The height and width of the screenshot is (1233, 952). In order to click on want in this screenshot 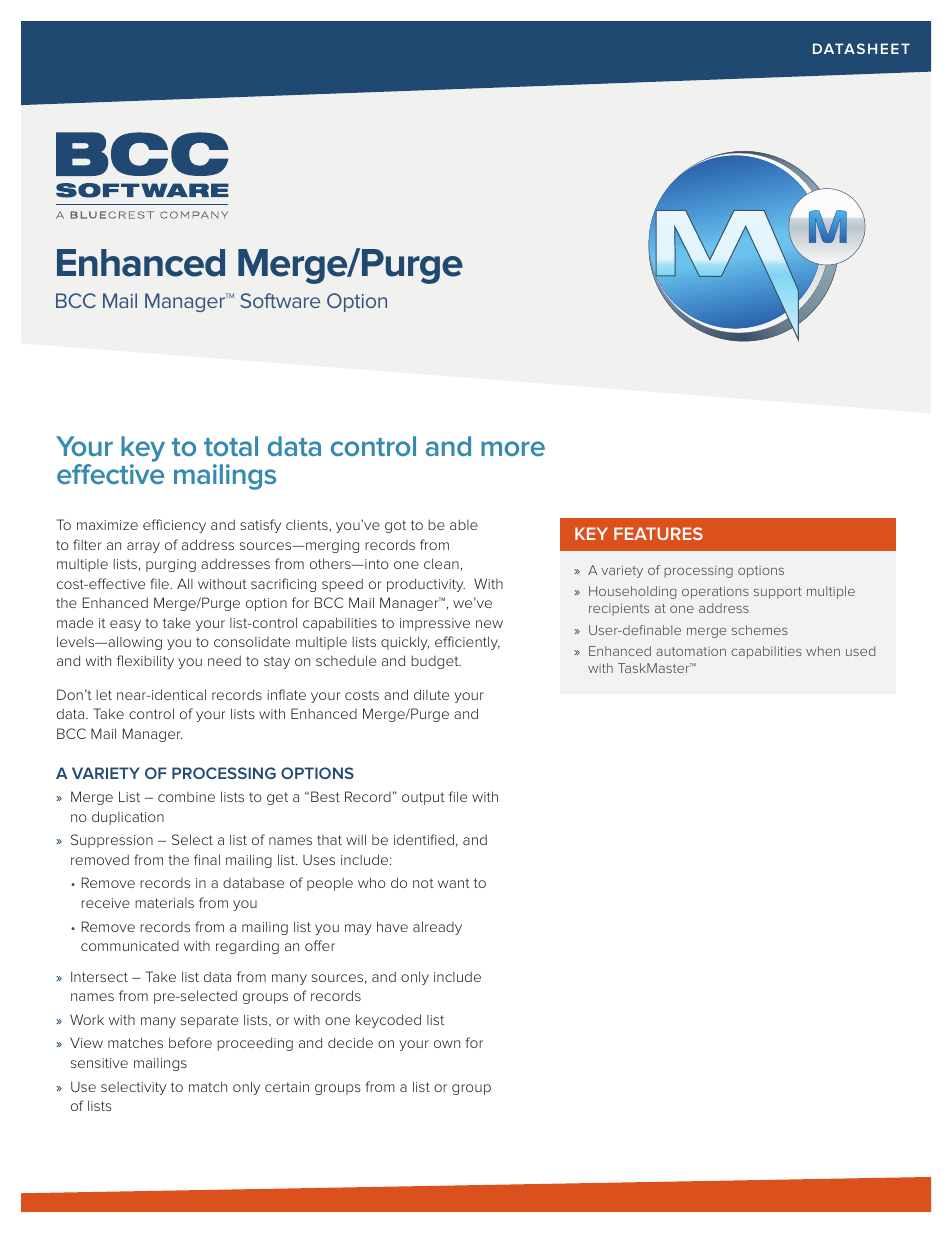, I will do `click(453, 883)`.
